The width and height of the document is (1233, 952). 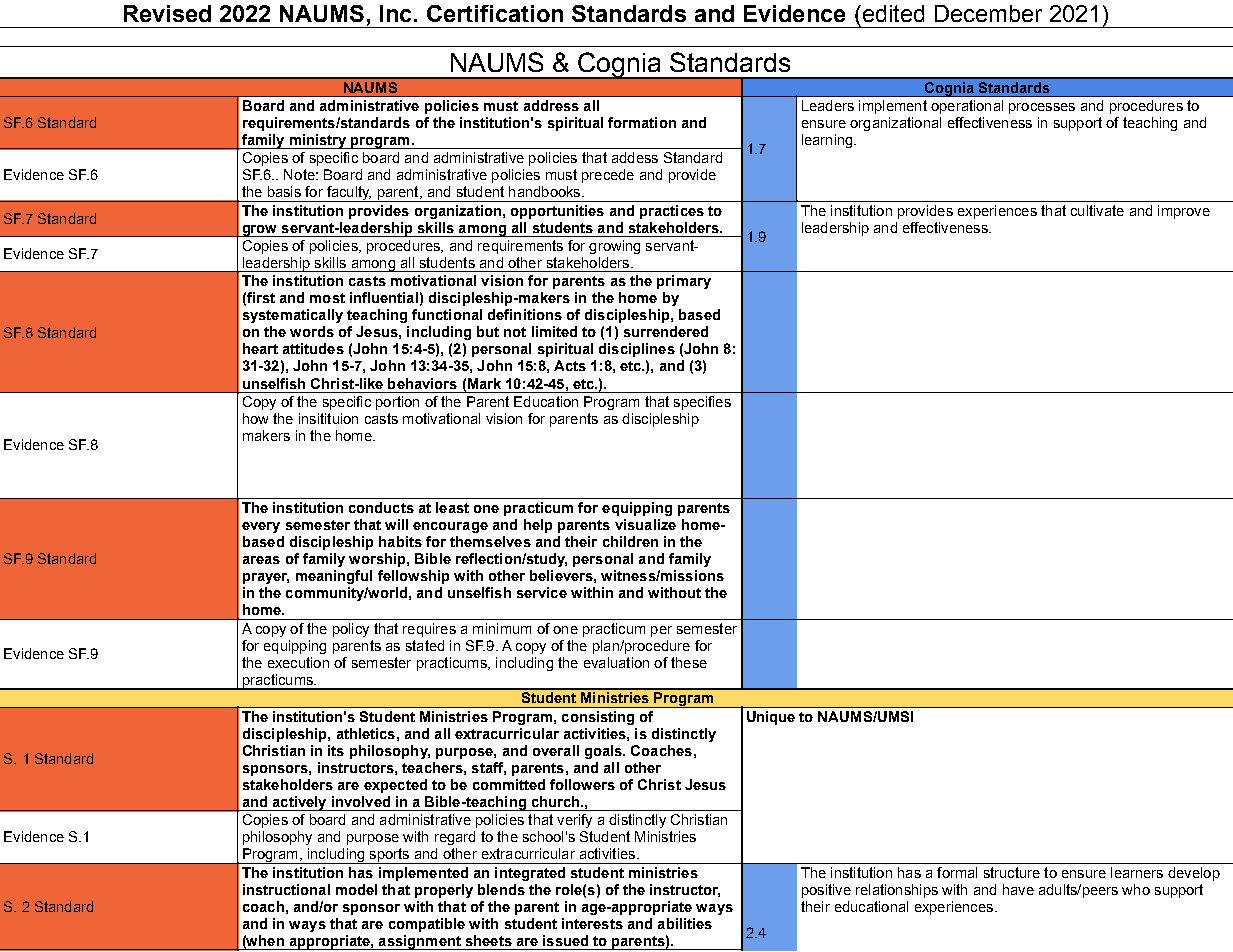 What do you see at coordinates (286, 889) in the document?
I see `instructional` at bounding box center [286, 889].
